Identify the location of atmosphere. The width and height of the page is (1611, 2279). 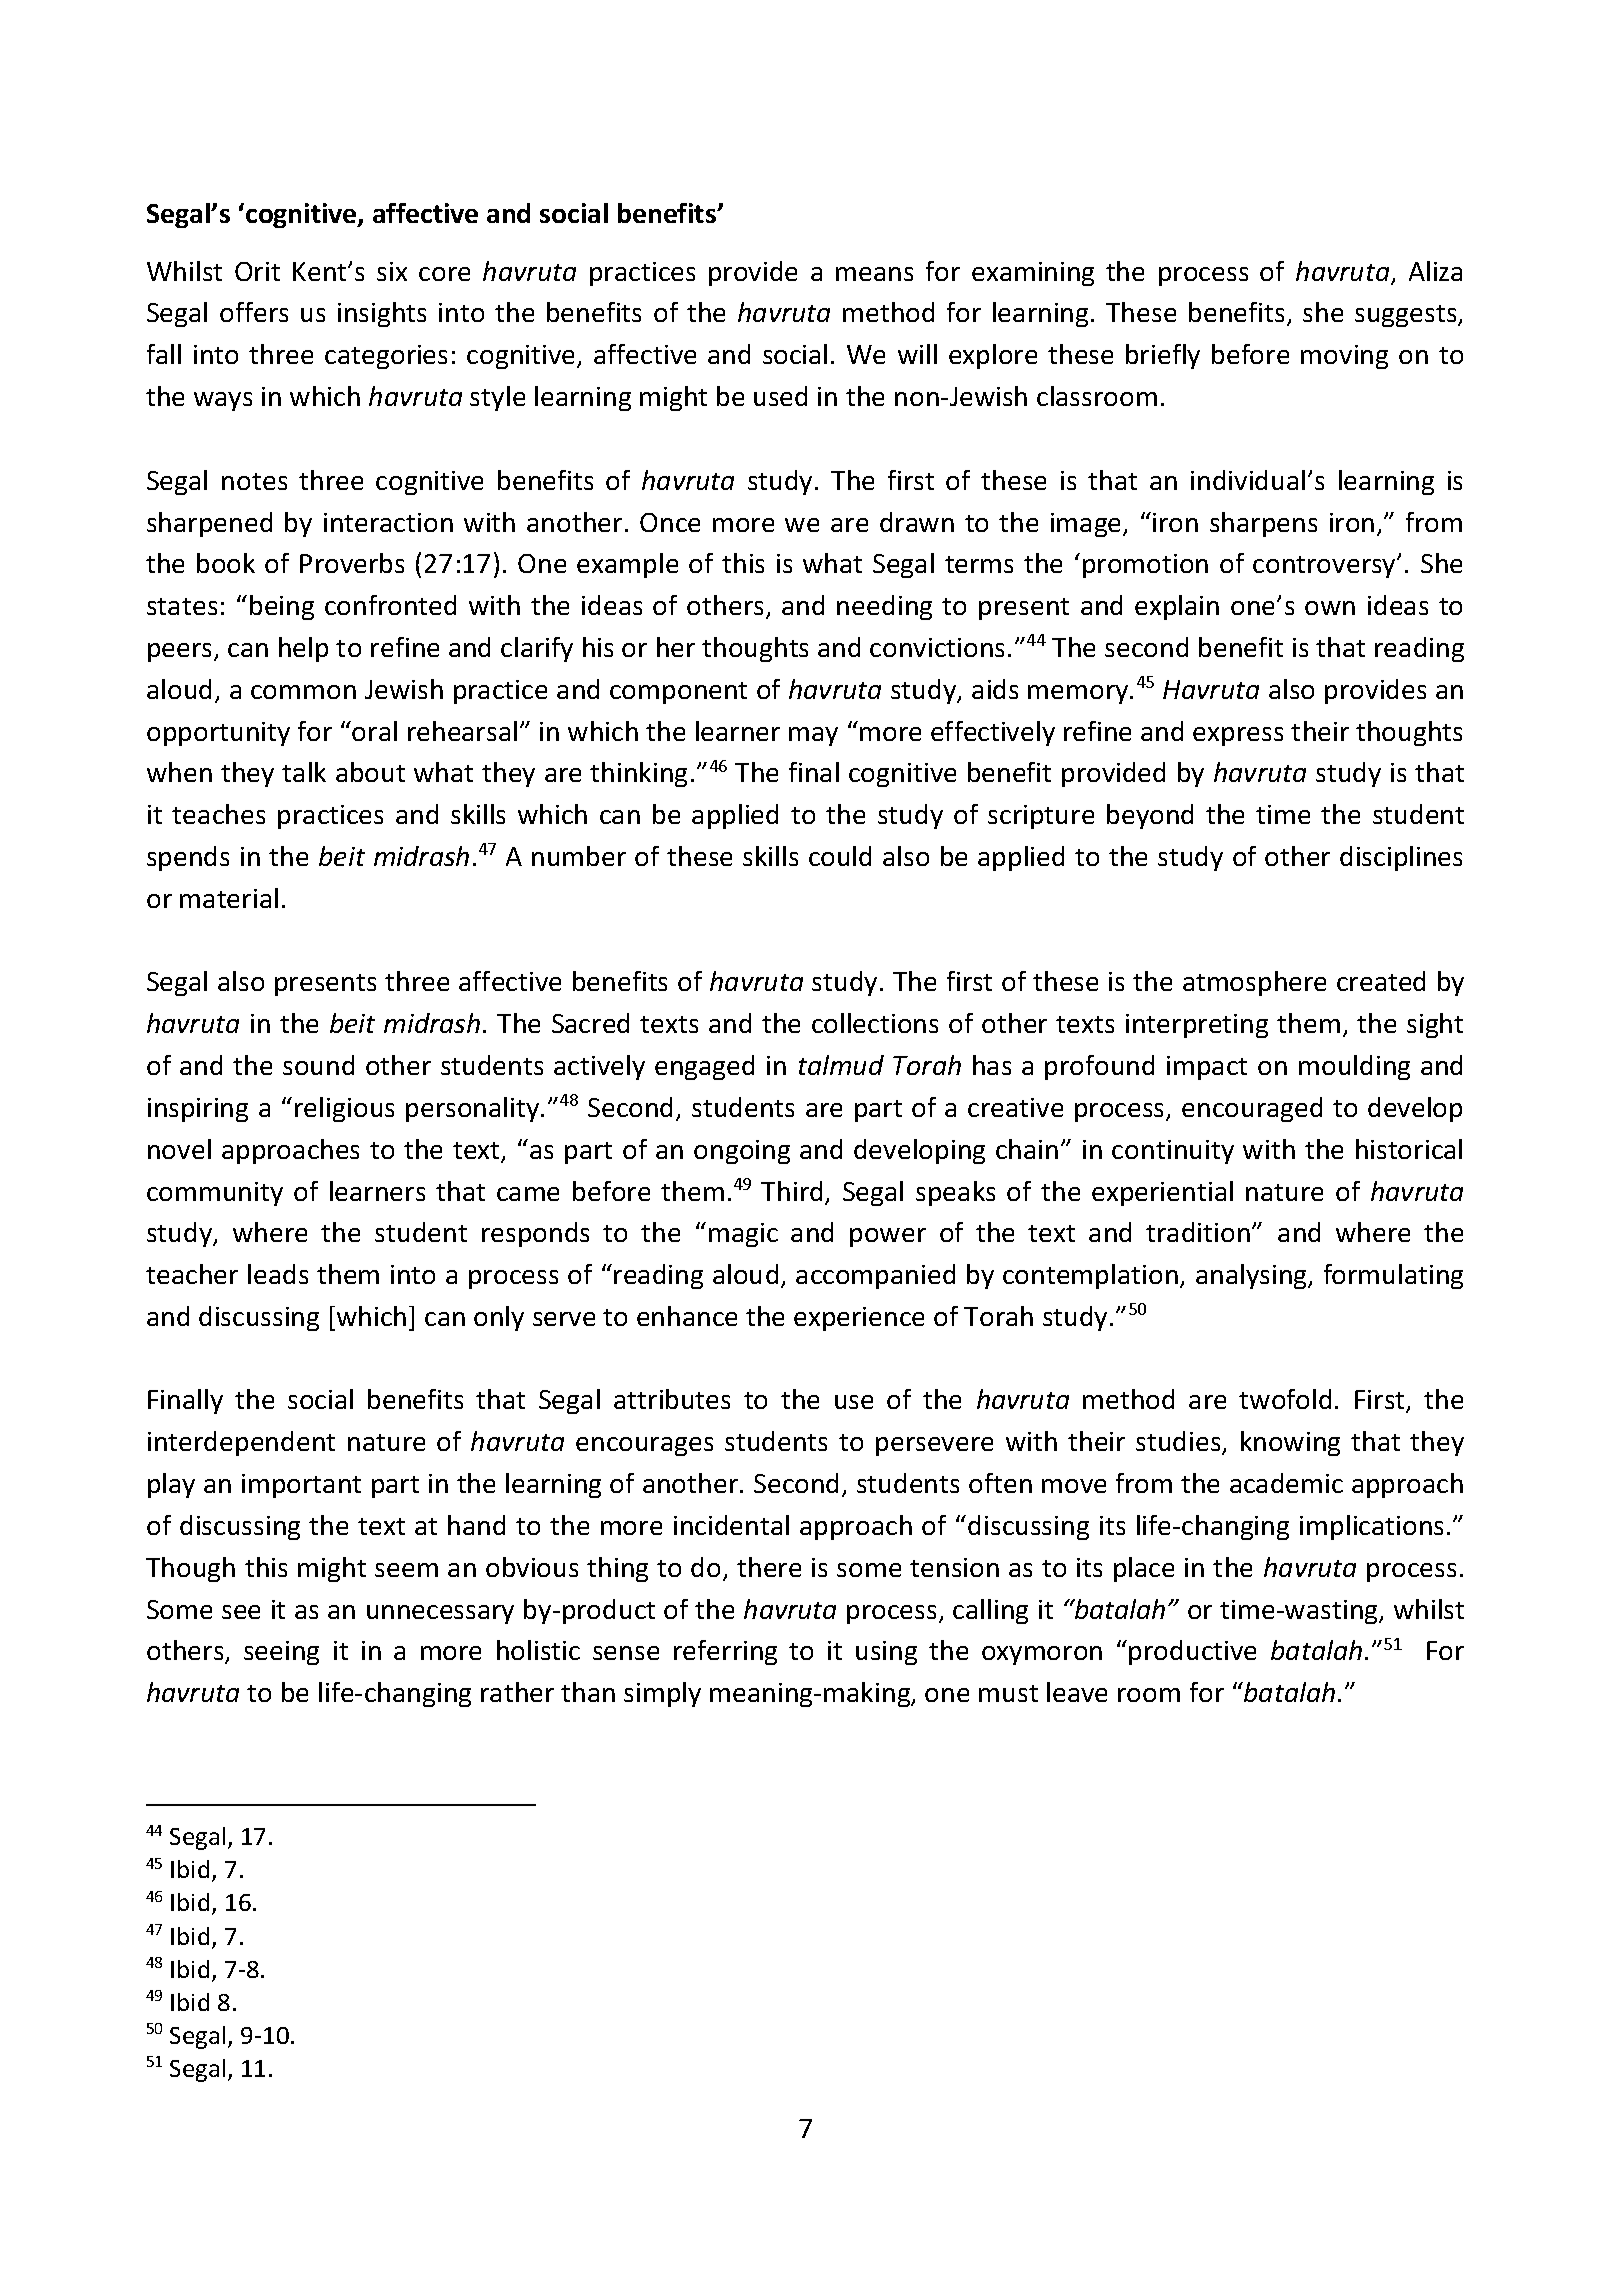
(1254, 983).
